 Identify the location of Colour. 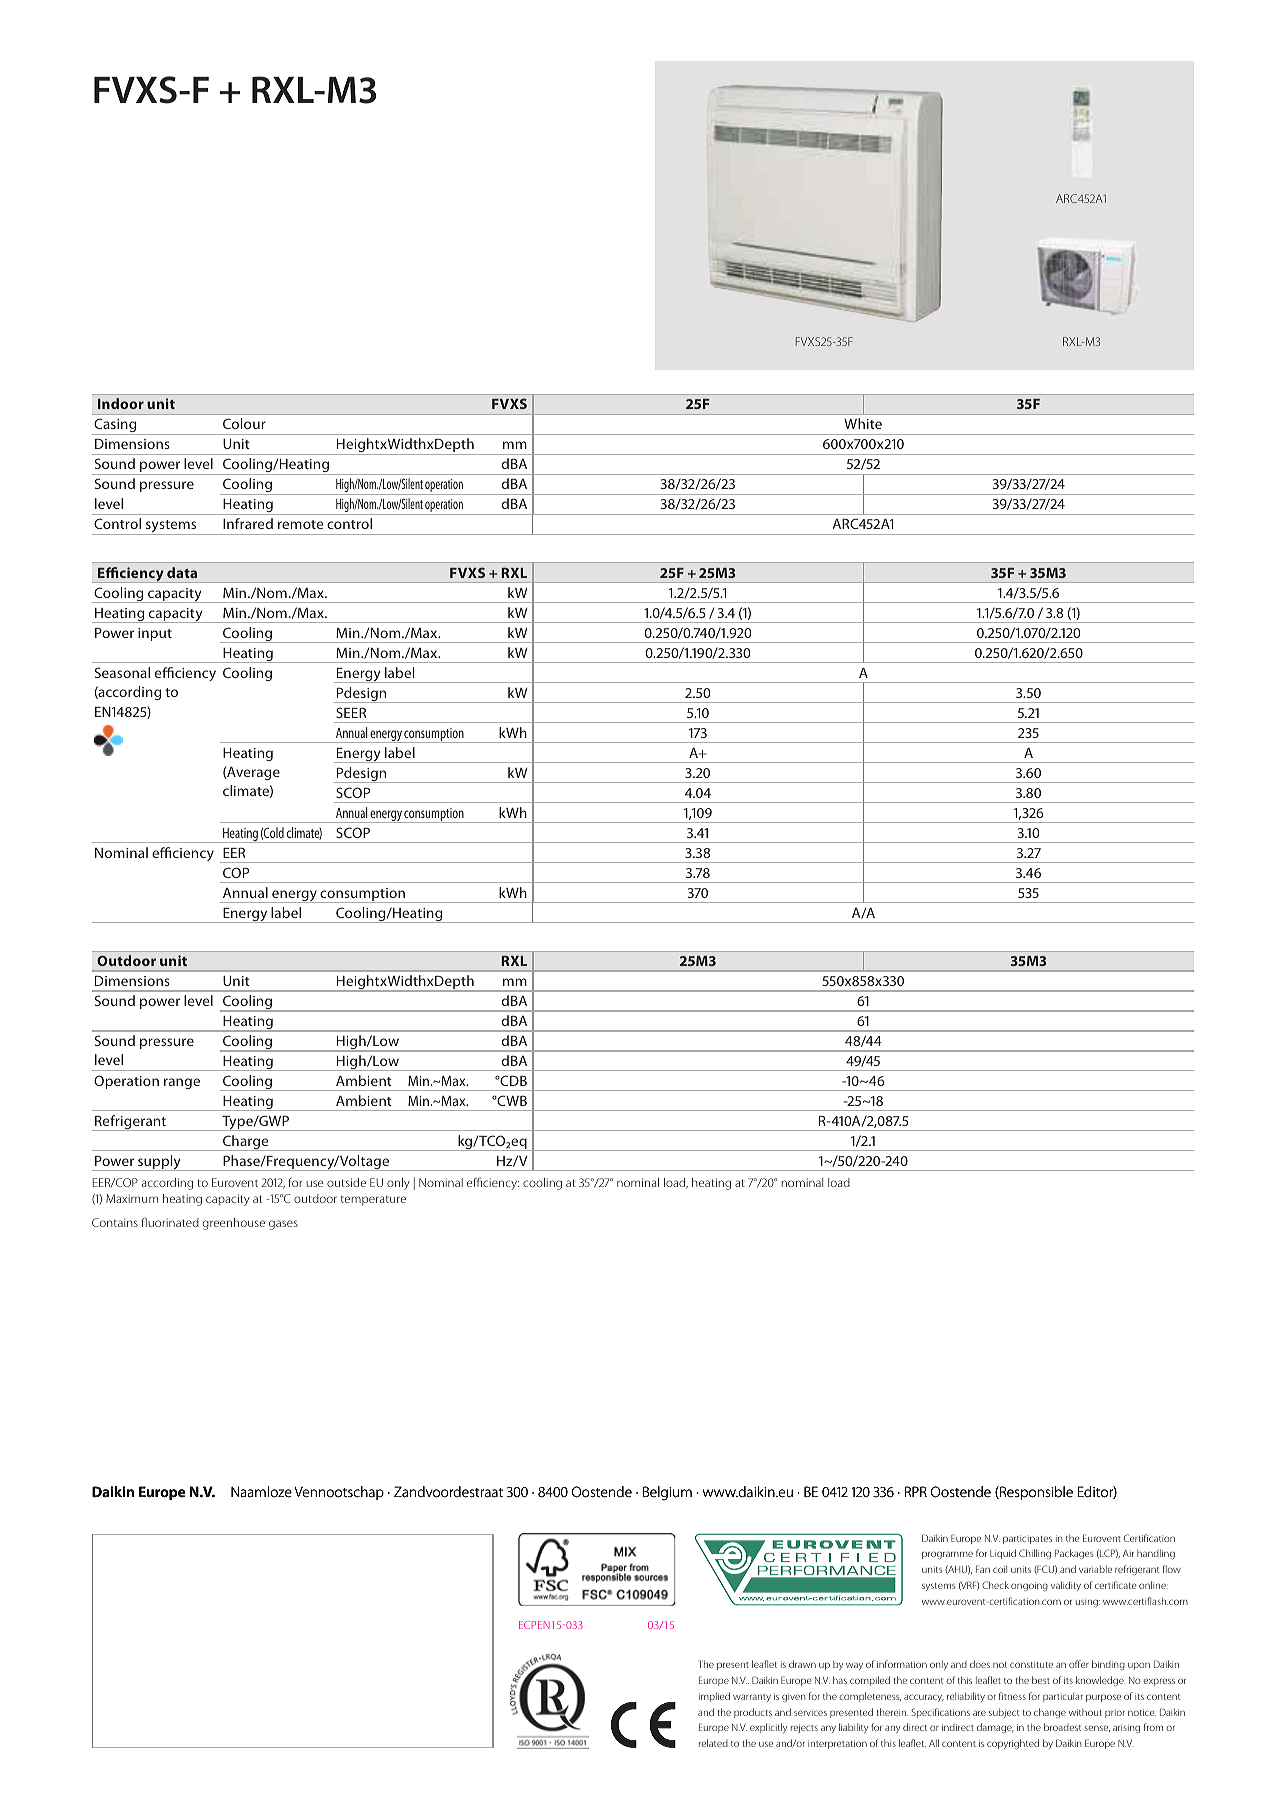
(244, 423).
